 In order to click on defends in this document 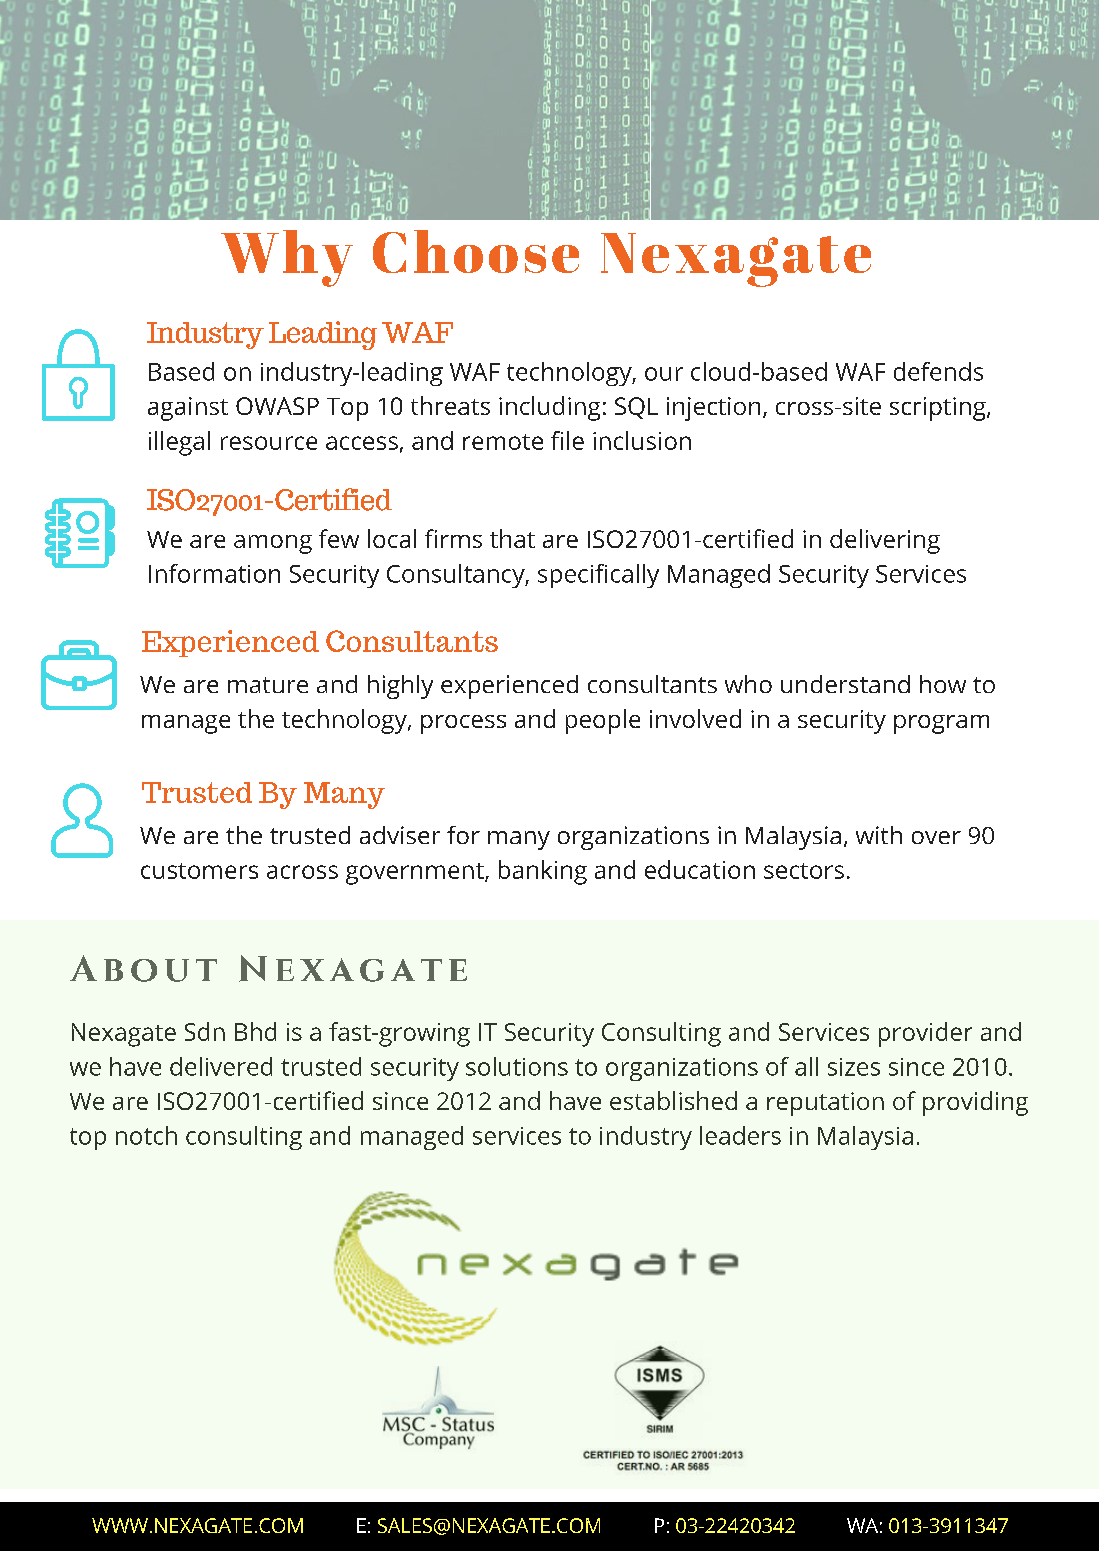, I will do `click(938, 371)`.
